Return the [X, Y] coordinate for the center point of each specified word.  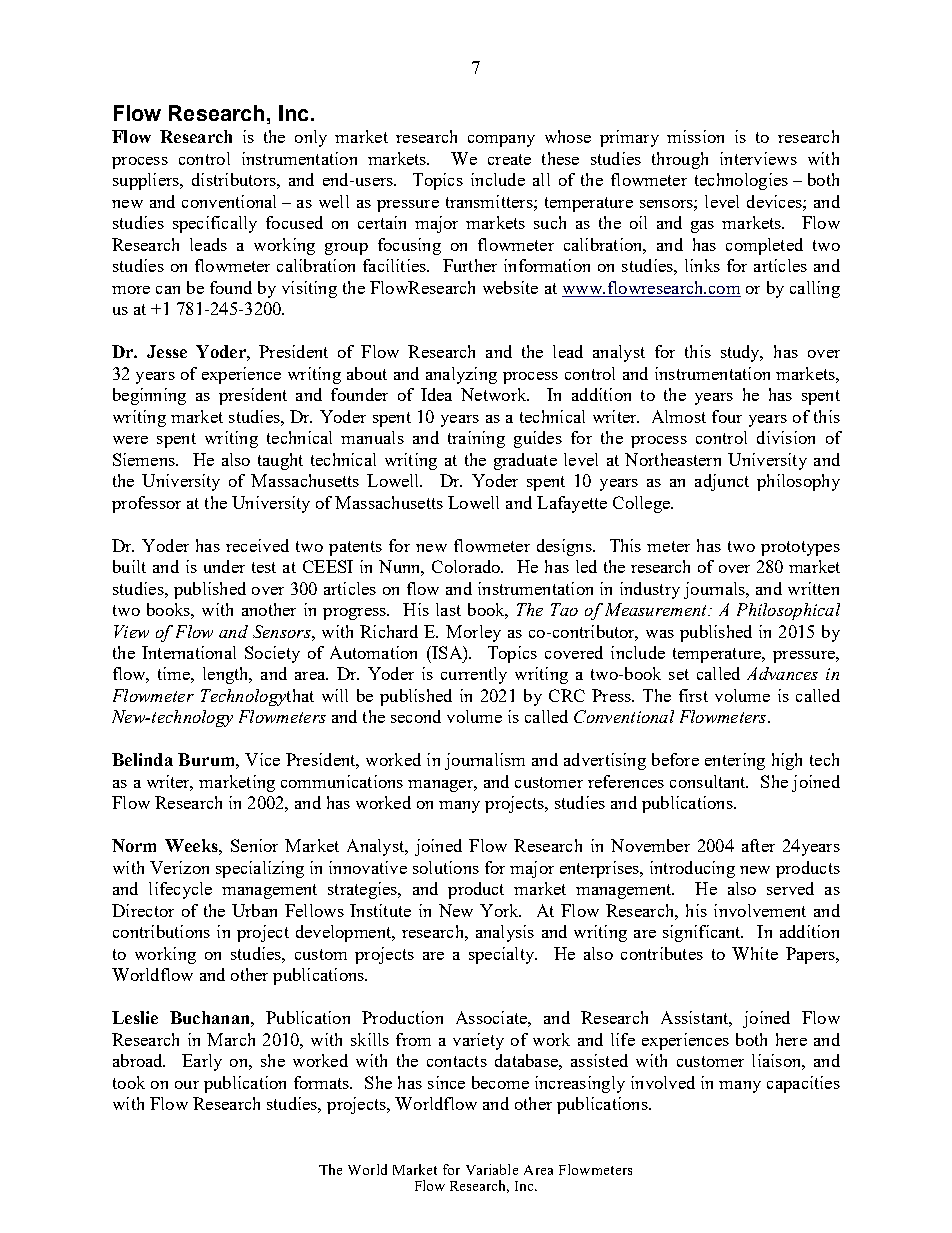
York [500, 910]
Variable [492, 1169]
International [189, 652]
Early [202, 1062]
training [476, 439]
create [509, 159]
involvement [760, 910]
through [680, 160]
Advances [782, 673]
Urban [254, 910]
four [727, 416]
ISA [447, 652]
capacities [803, 1084]
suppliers [147, 181]
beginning [149, 396]
